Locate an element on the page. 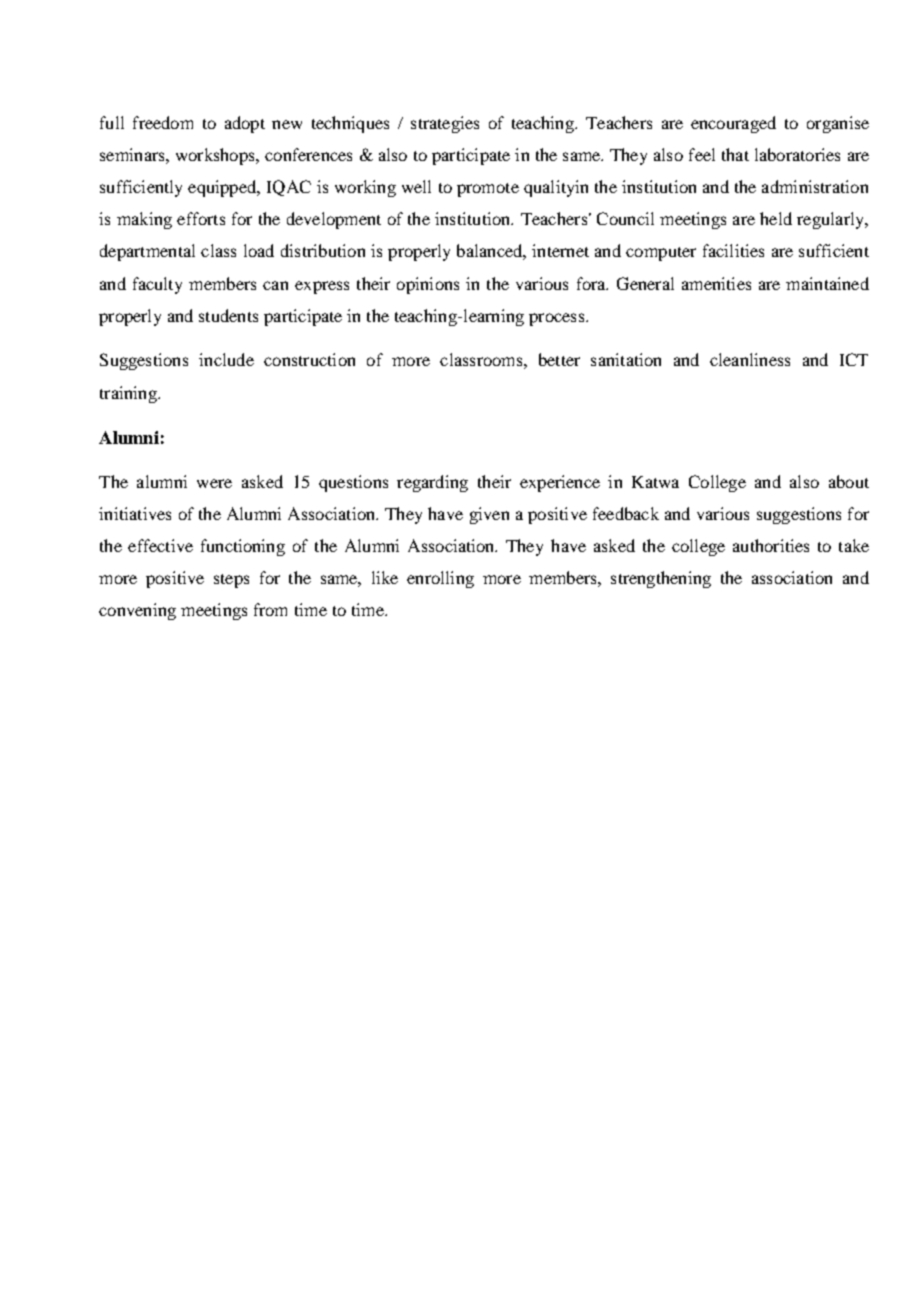 This image has height=1308, width=924. about is located at coordinates (849, 481).
